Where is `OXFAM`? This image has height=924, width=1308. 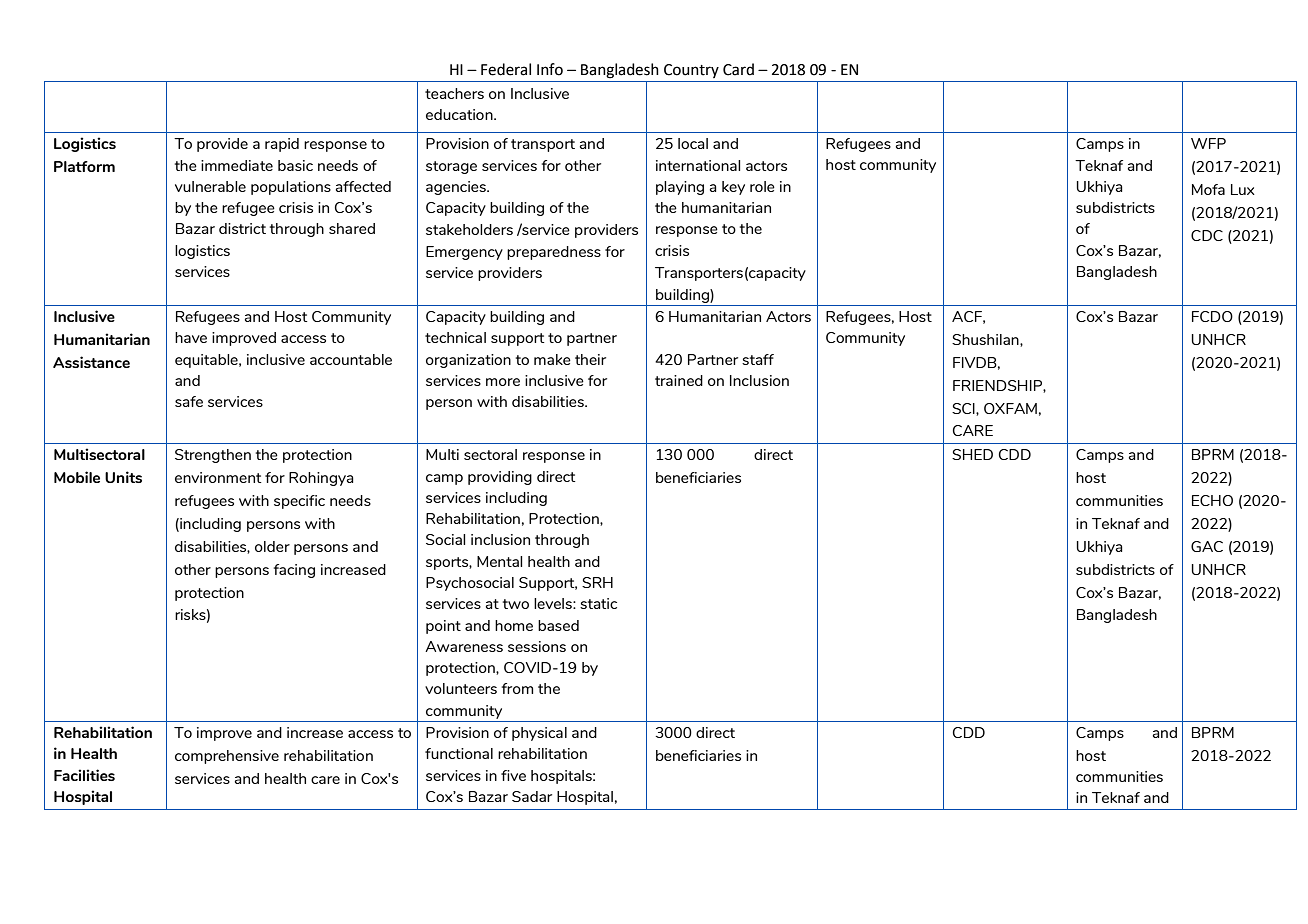 OXFAM is located at coordinates (1010, 408).
